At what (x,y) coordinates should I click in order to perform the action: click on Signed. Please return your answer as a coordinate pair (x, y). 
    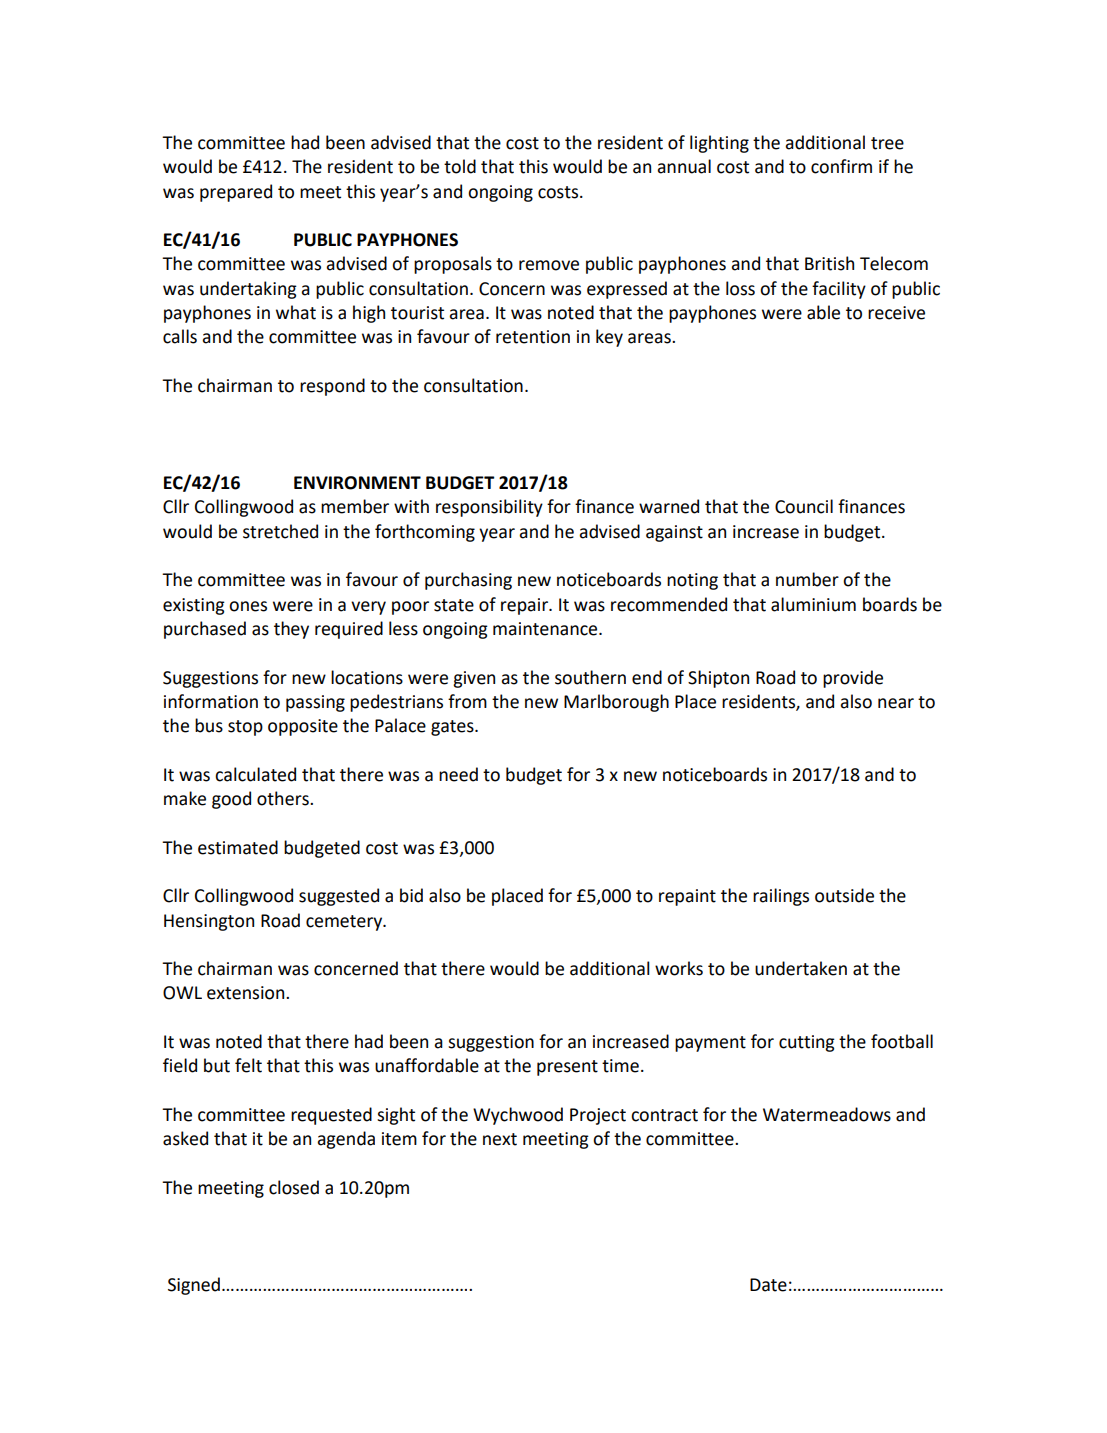
    Looking at the image, I should click on (194, 1286).
